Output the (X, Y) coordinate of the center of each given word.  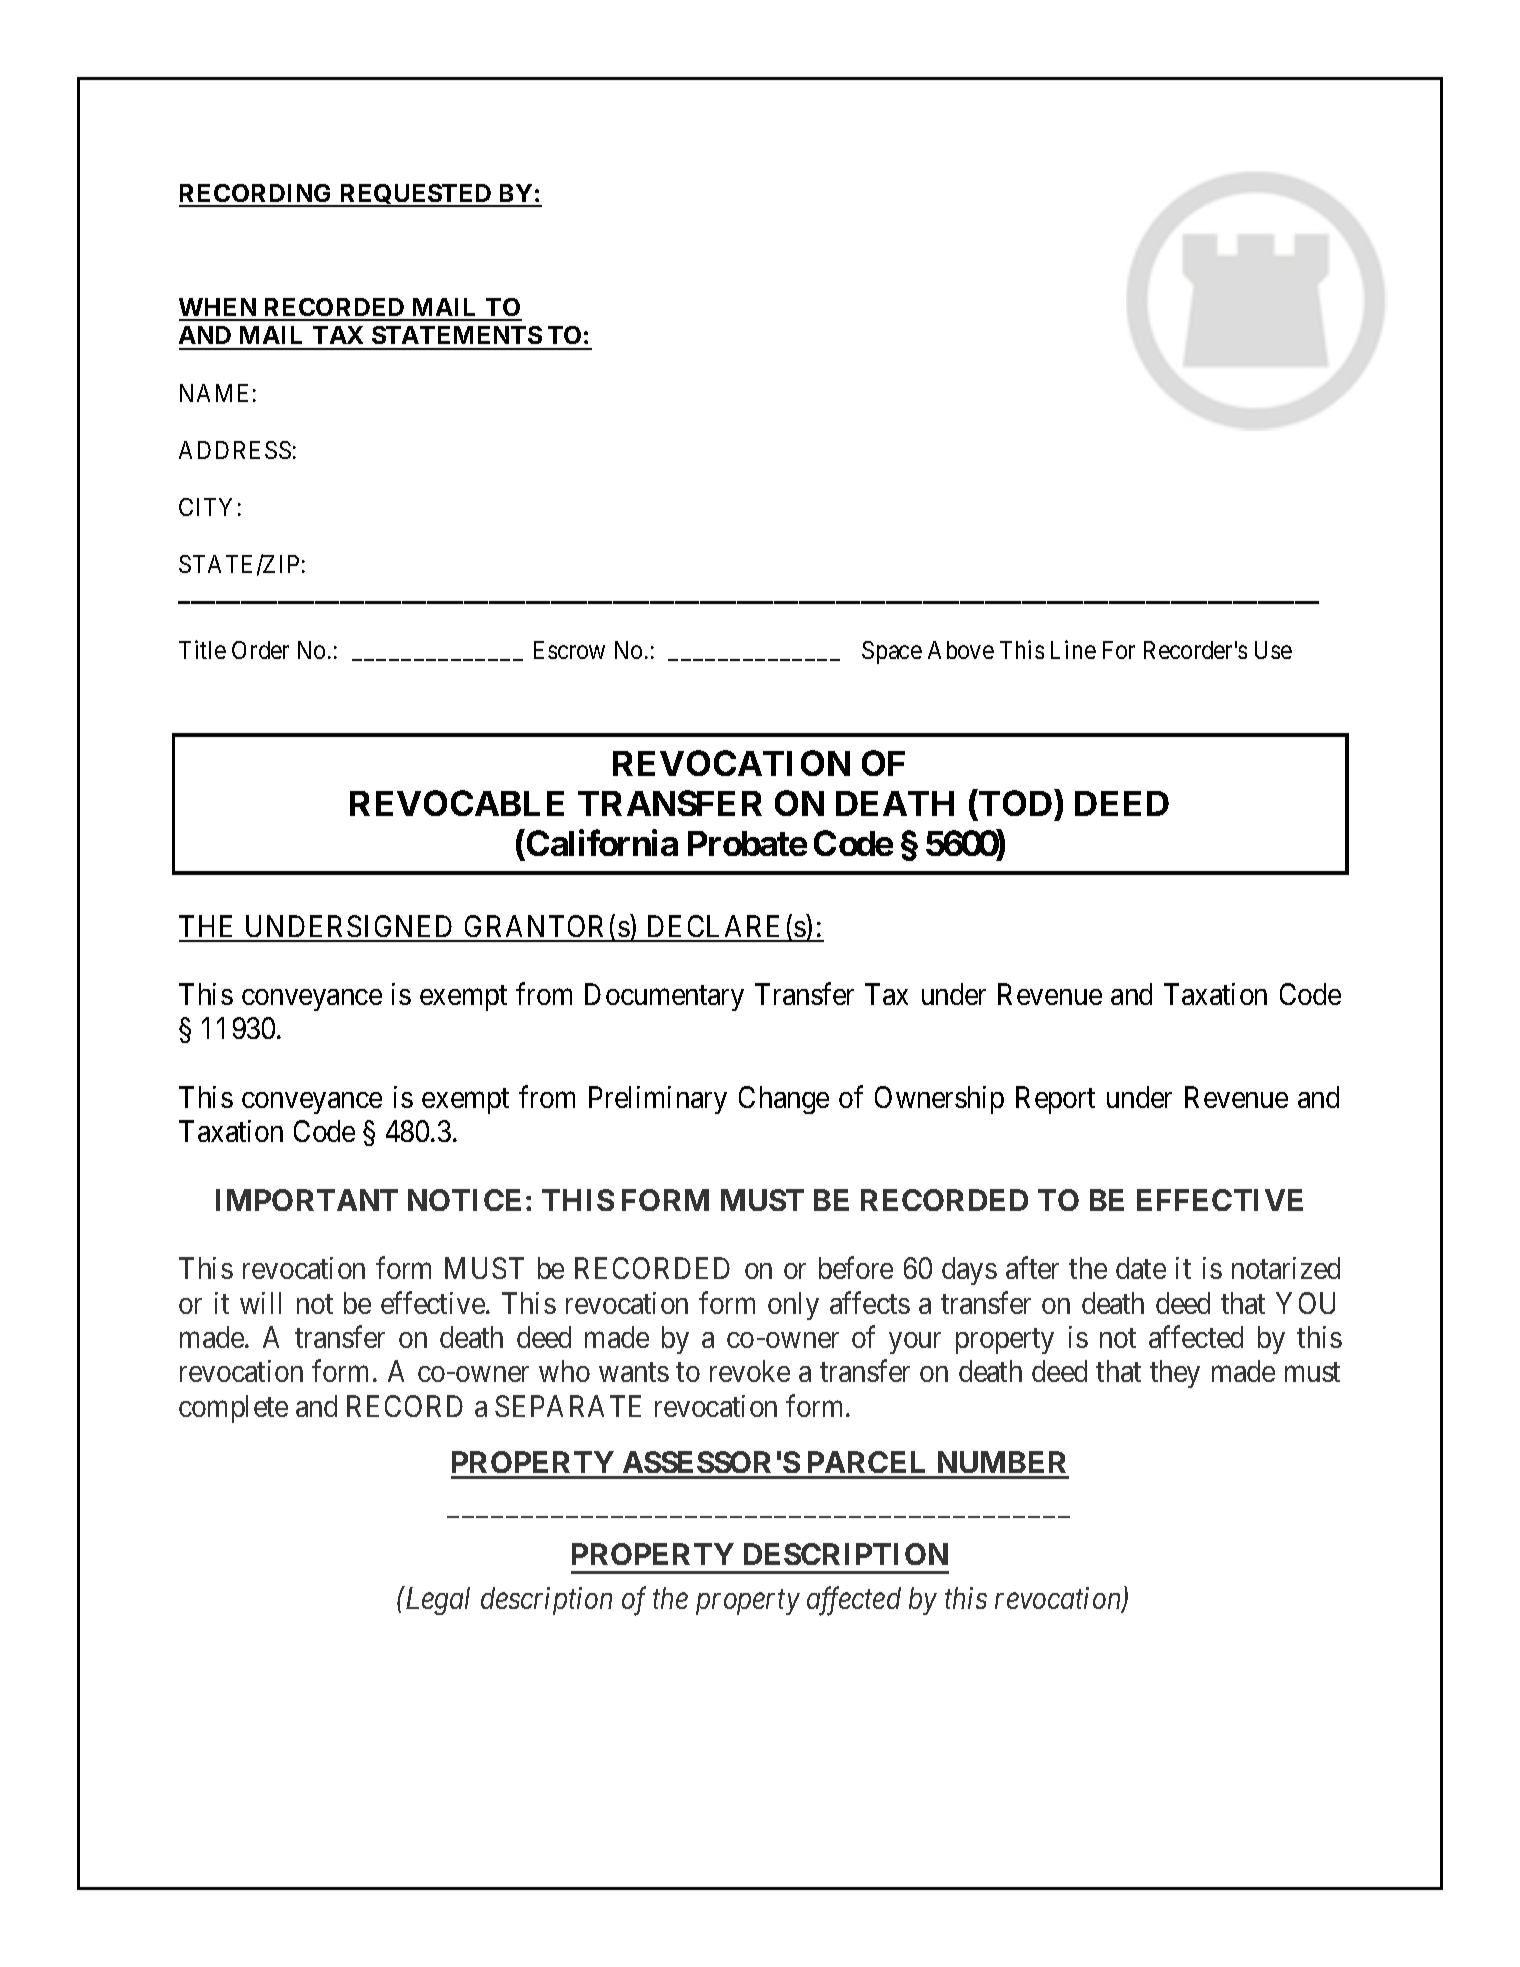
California (602, 843)
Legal (436, 1600)
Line (1073, 649)
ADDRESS (235, 450)
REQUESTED (416, 195)
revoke (750, 1371)
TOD (1014, 805)
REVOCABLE (457, 803)
